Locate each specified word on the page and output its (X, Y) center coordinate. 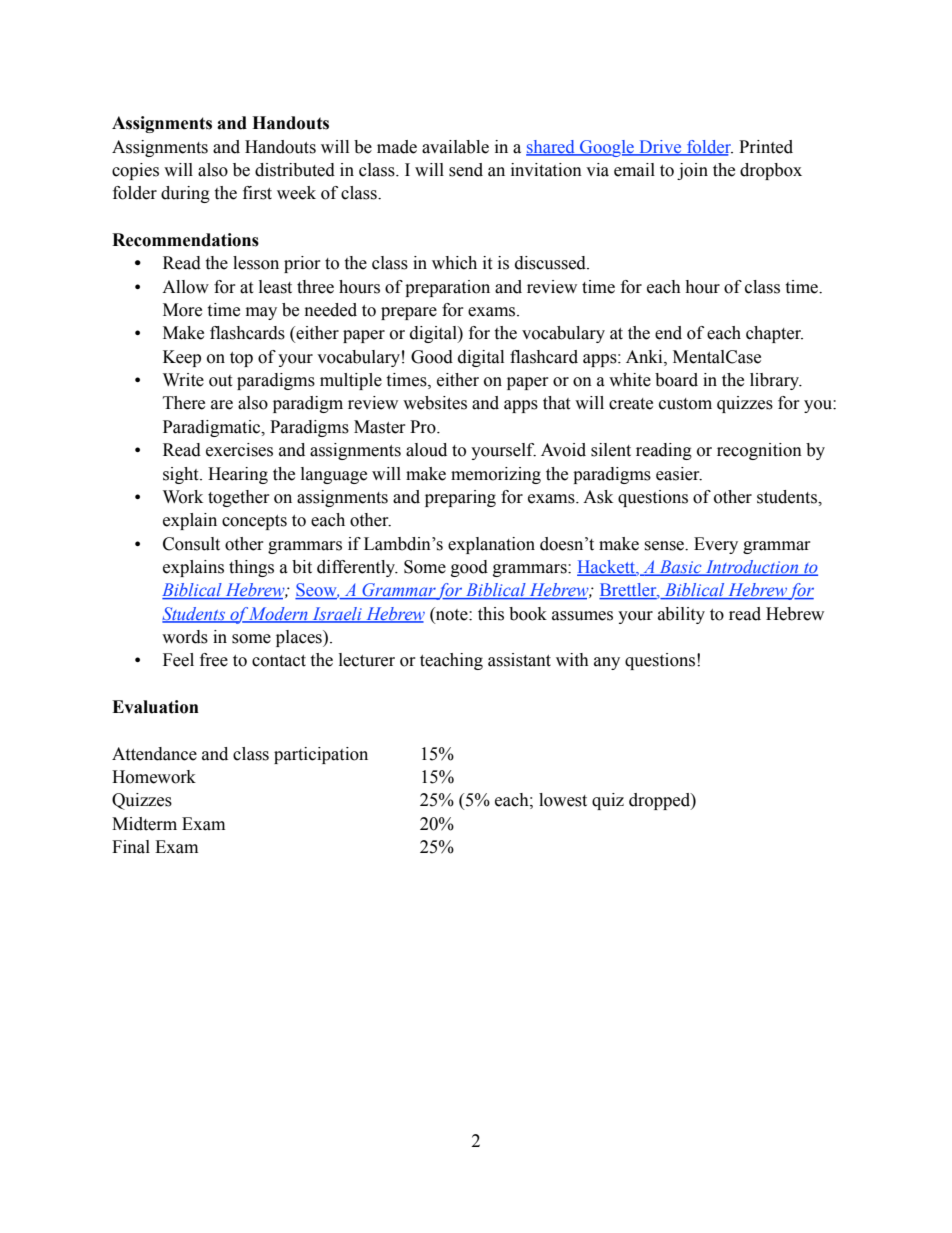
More (182, 310)
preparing (460, 498)
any (607, 663)
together (239, 498)
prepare (409, 313)
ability (681, 615)
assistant (519, 660)
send (466, 170)
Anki (645, 357)
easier (679, 474)
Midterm (144, 824)
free (214, 660)
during (185, 194)
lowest (563, 800)
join (692, 171)
